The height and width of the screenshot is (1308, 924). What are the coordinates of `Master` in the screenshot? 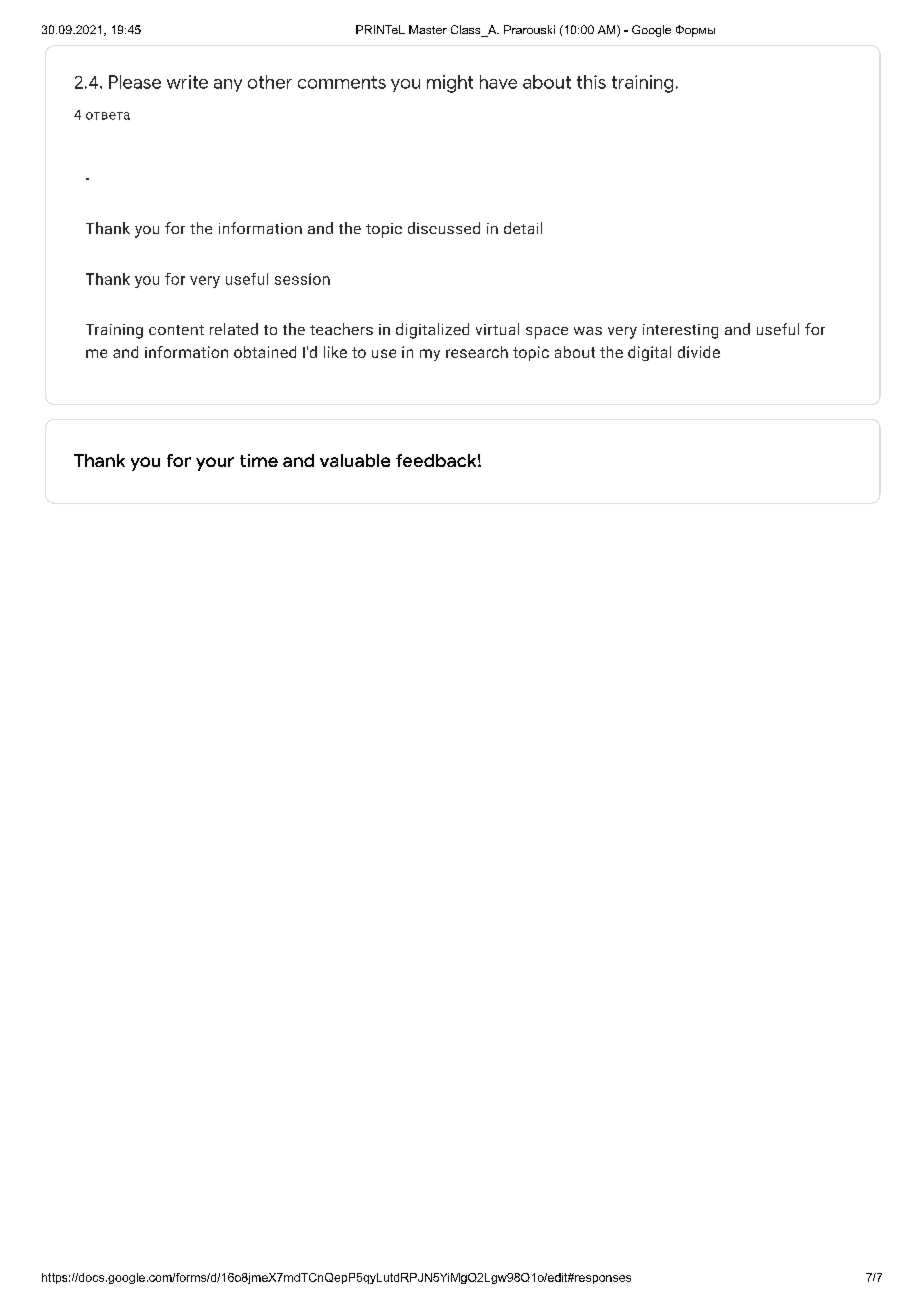 It's located at (428, 29).
